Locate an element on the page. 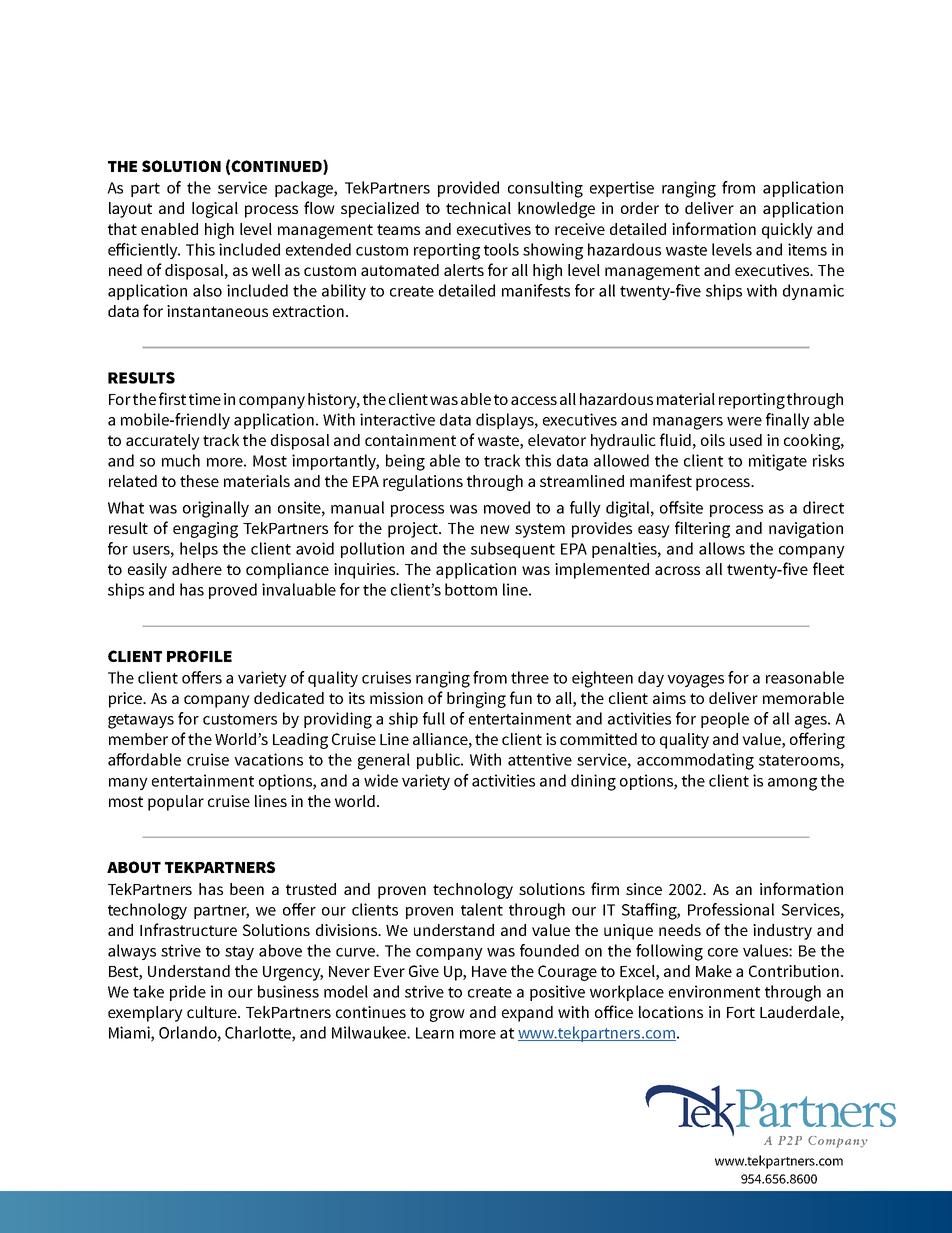 This document has width=952, height=1233. logical is located at coordinates (215, 210).
